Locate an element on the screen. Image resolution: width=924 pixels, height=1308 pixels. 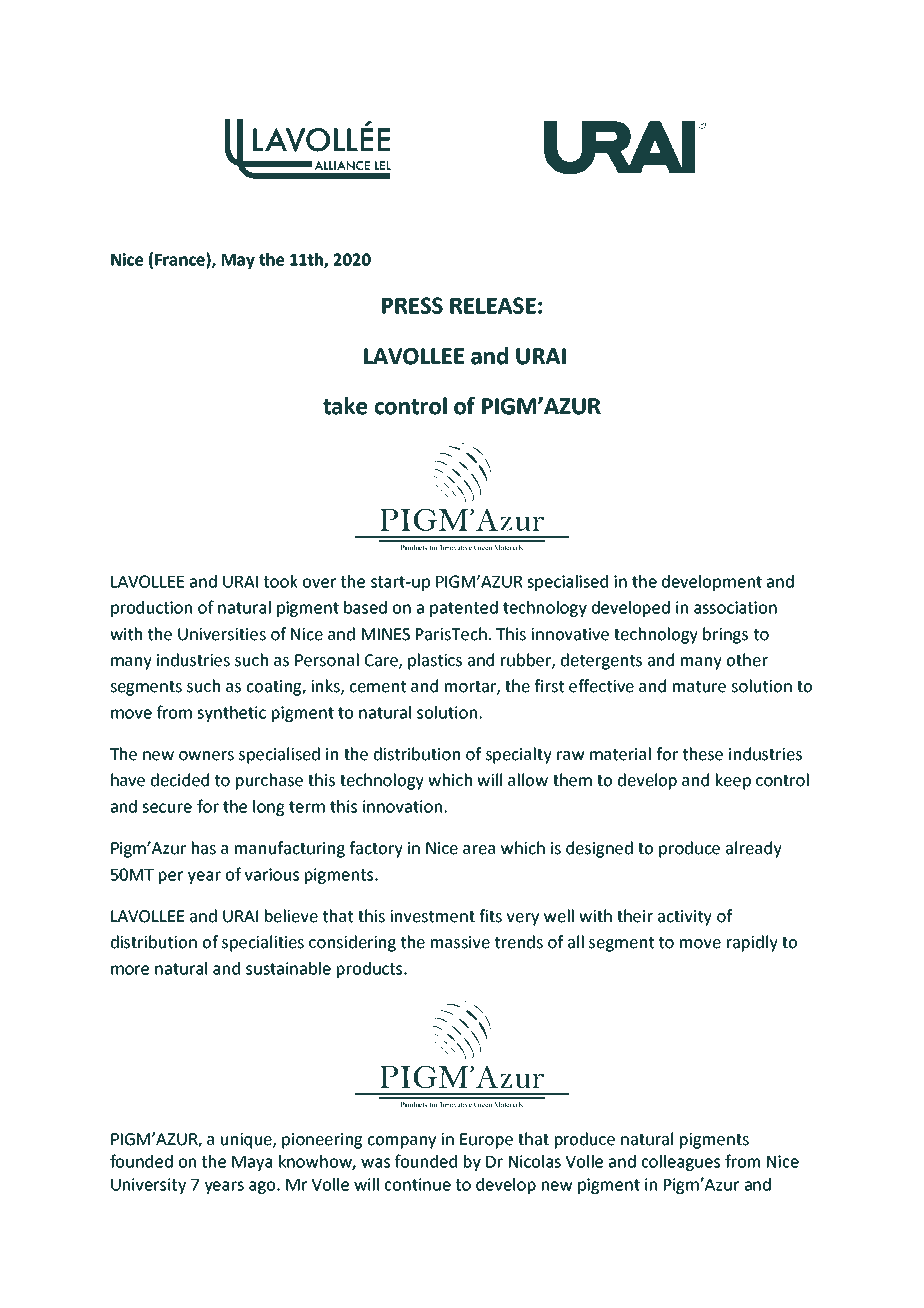
continue is located at coordinates (418, 1184).
